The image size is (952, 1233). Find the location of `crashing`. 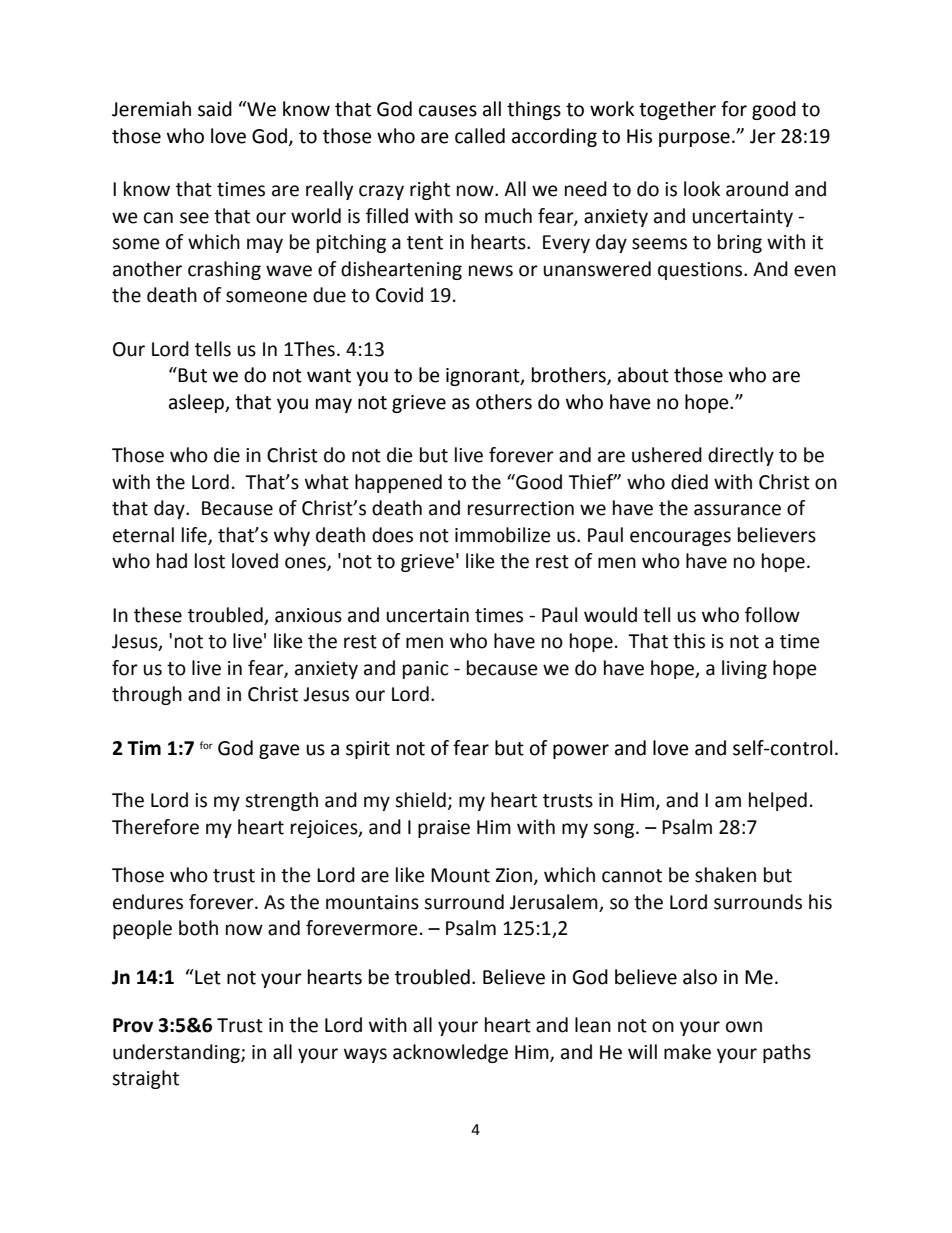

crashing is located at coordinates (224, 270).
